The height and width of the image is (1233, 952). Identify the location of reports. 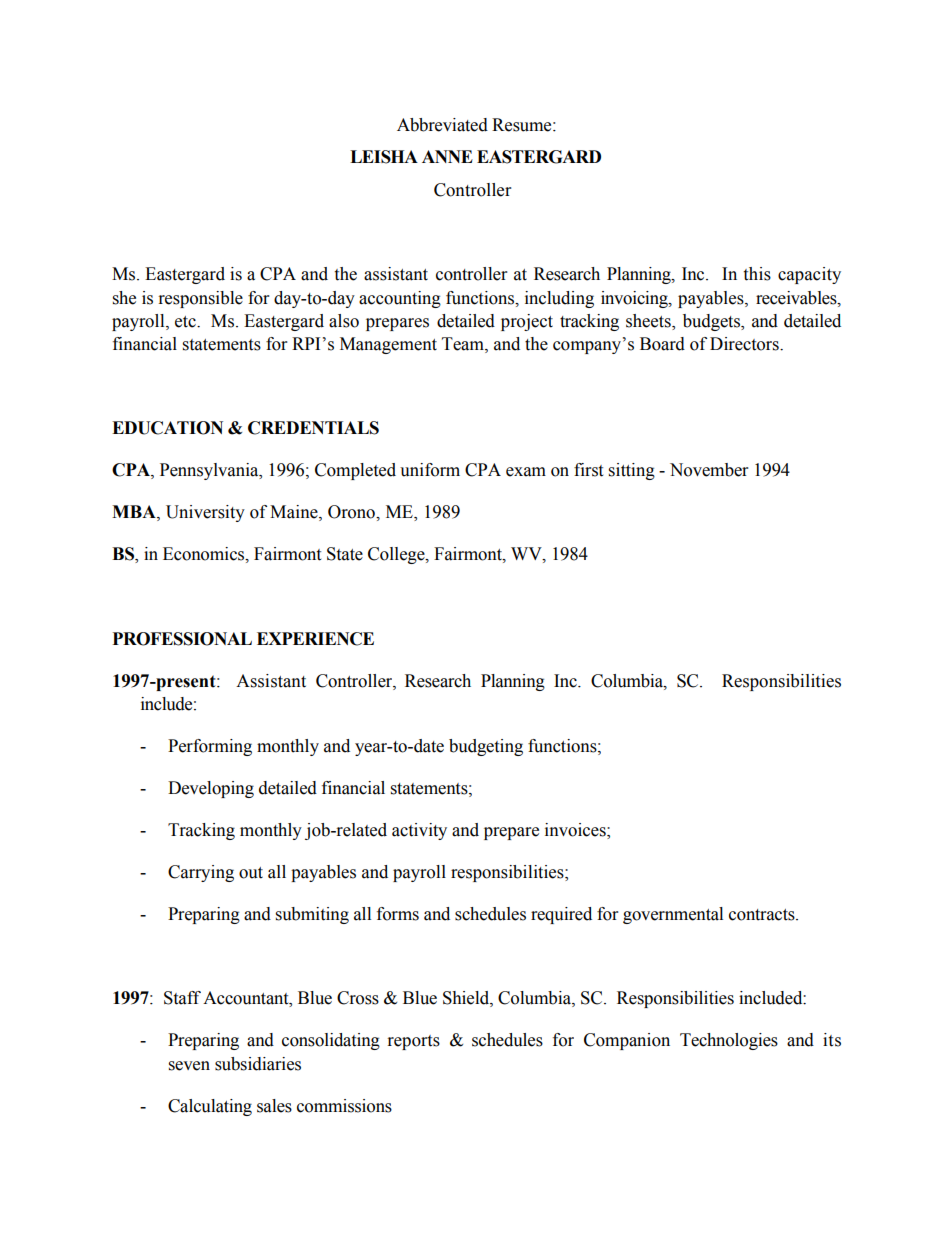
(414, 1042).
